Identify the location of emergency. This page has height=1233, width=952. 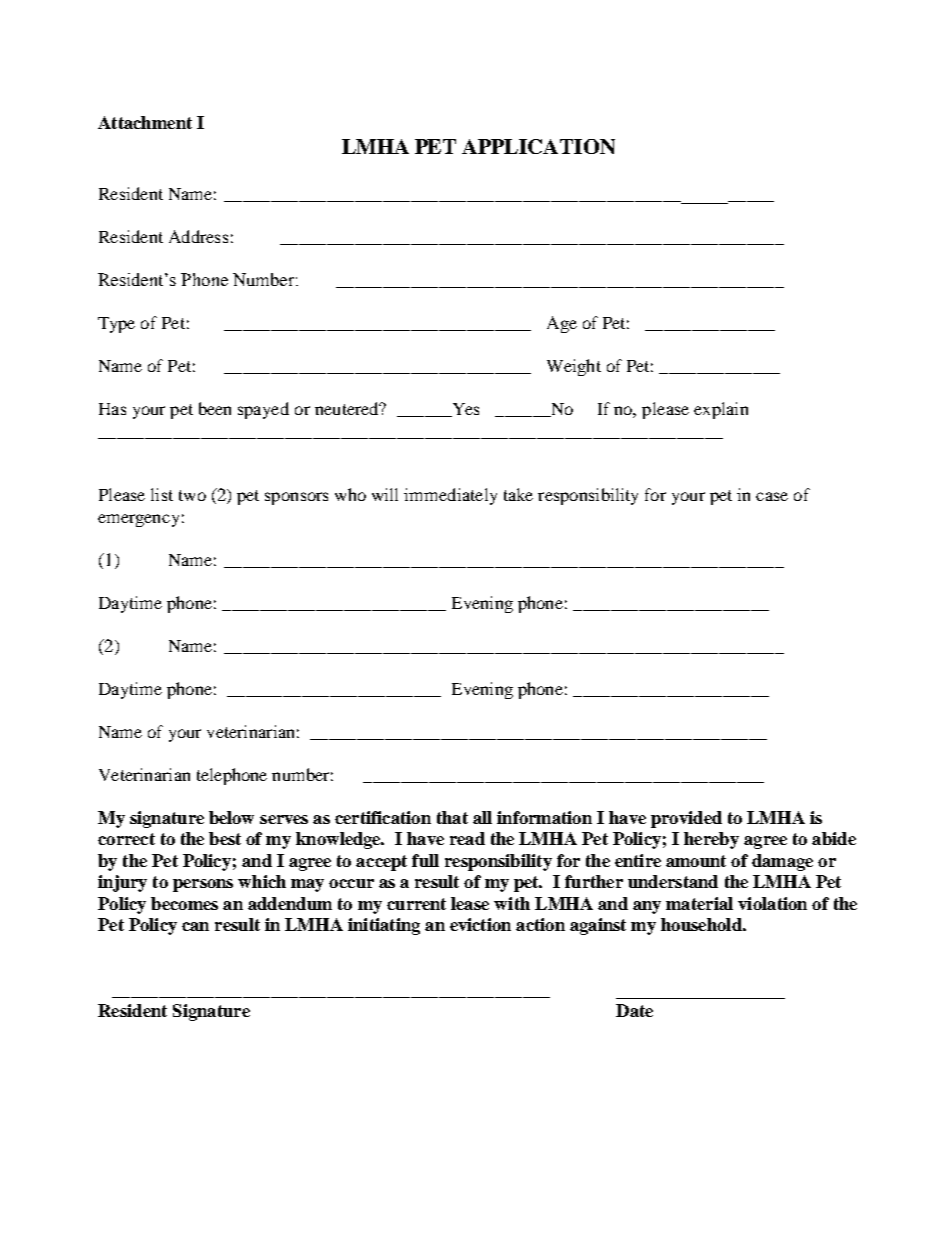
(138, 520).
